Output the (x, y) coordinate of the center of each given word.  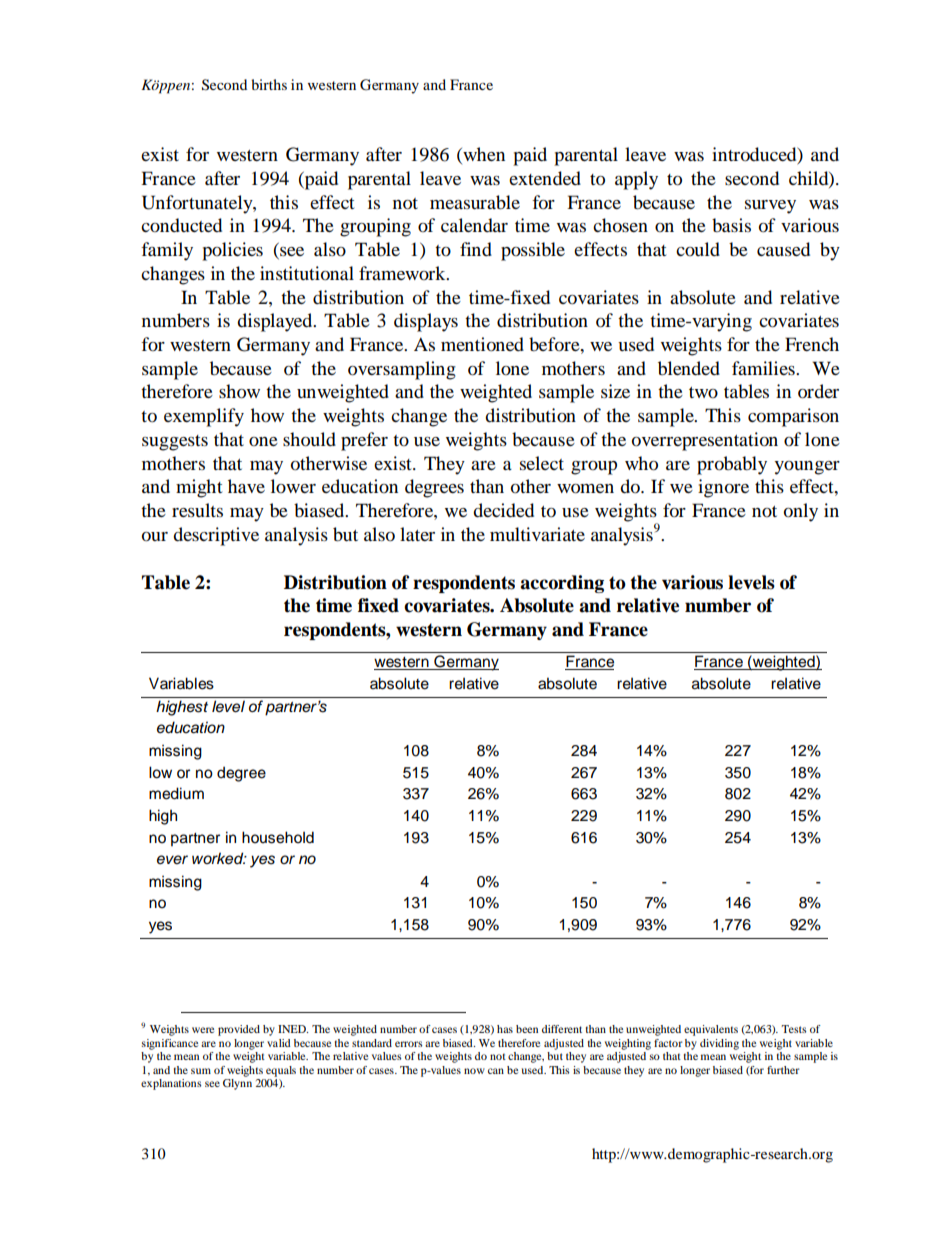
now (474, 1071)
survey (770, 207)
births (269, 84)
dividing (719, 1044)
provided (239, 1030)
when (483, 155)
